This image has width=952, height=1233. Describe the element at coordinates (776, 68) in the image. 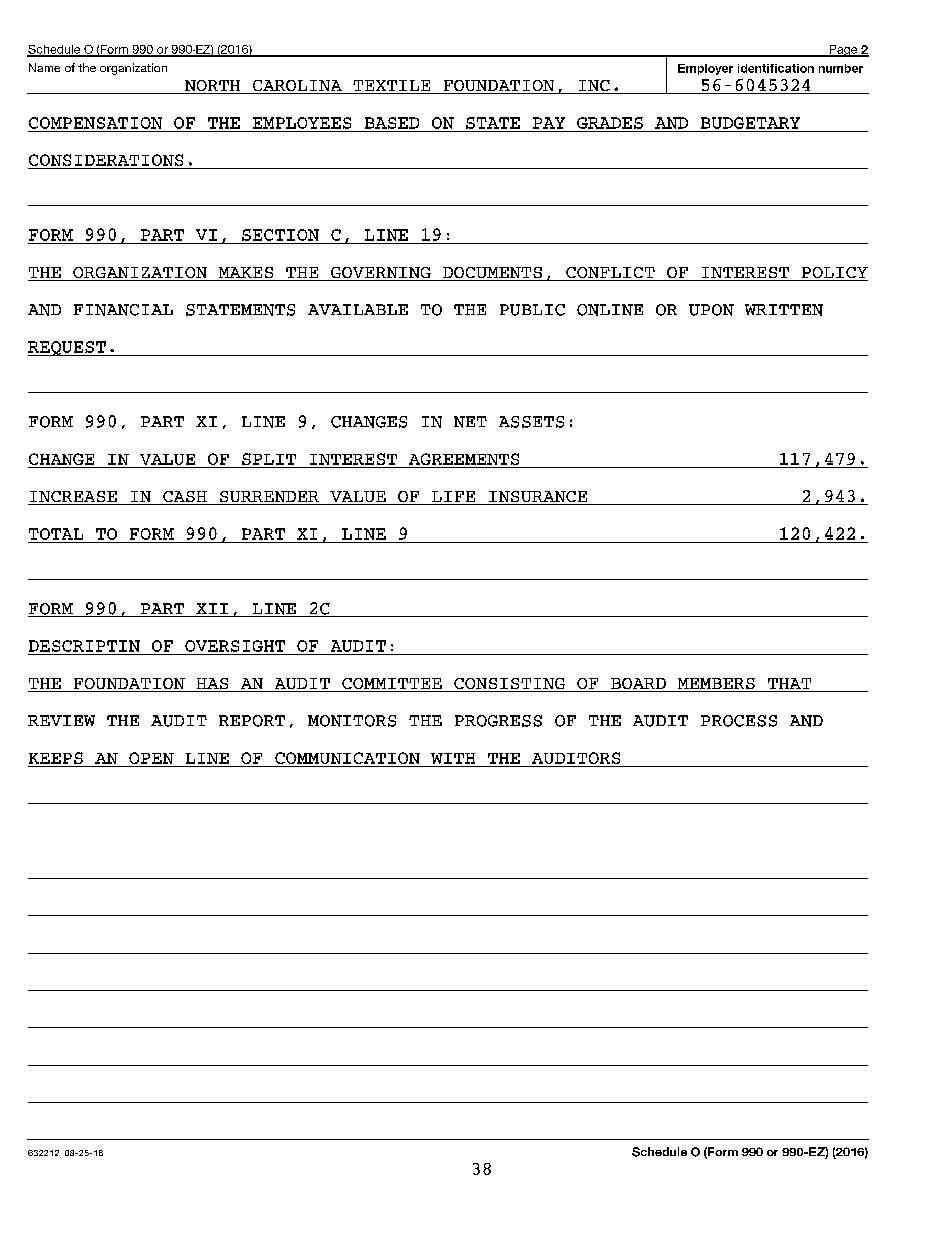

I see `identification` at that location.
